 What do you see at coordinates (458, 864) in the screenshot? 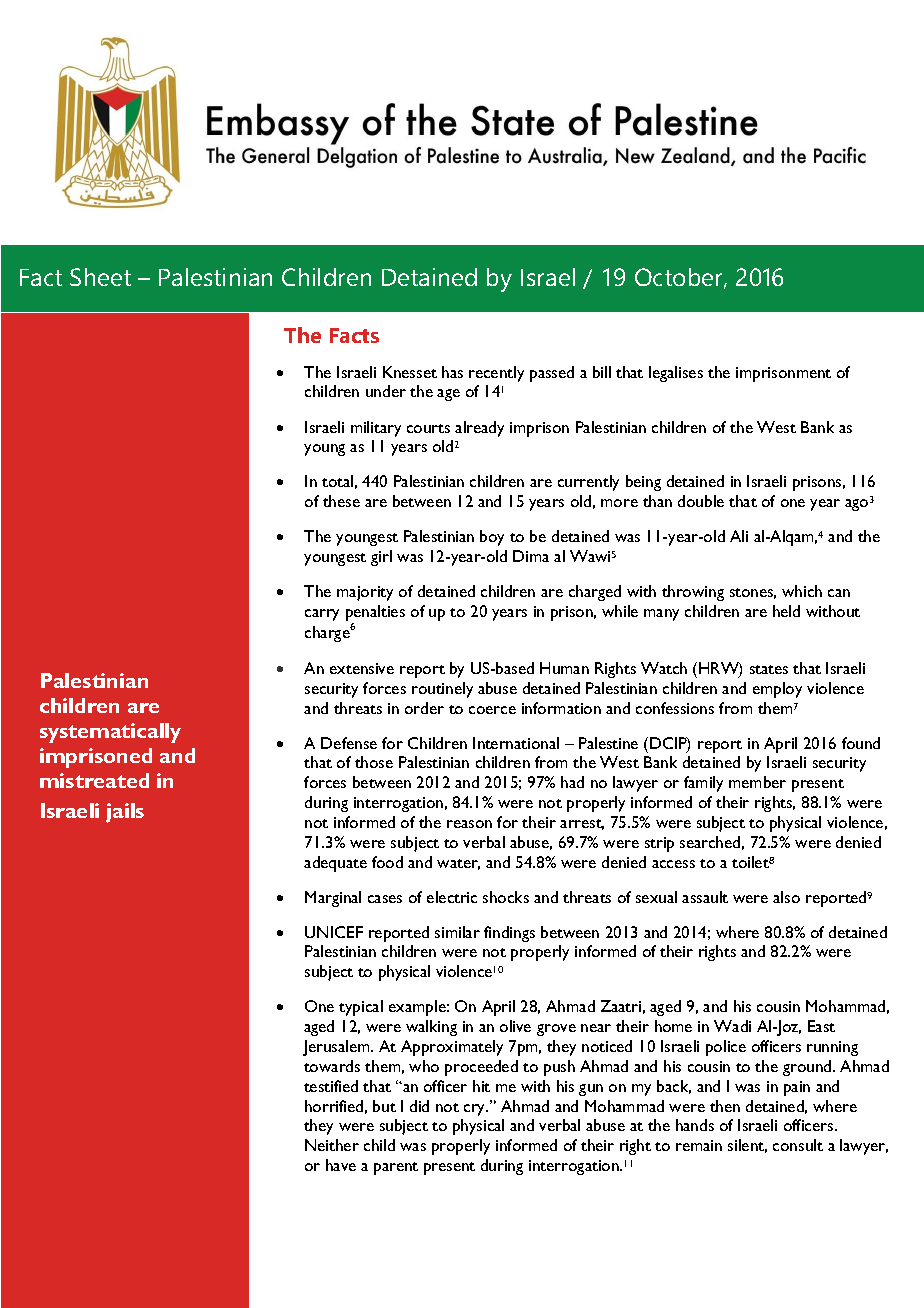
I see `water` at bounding box center [458, 864].
